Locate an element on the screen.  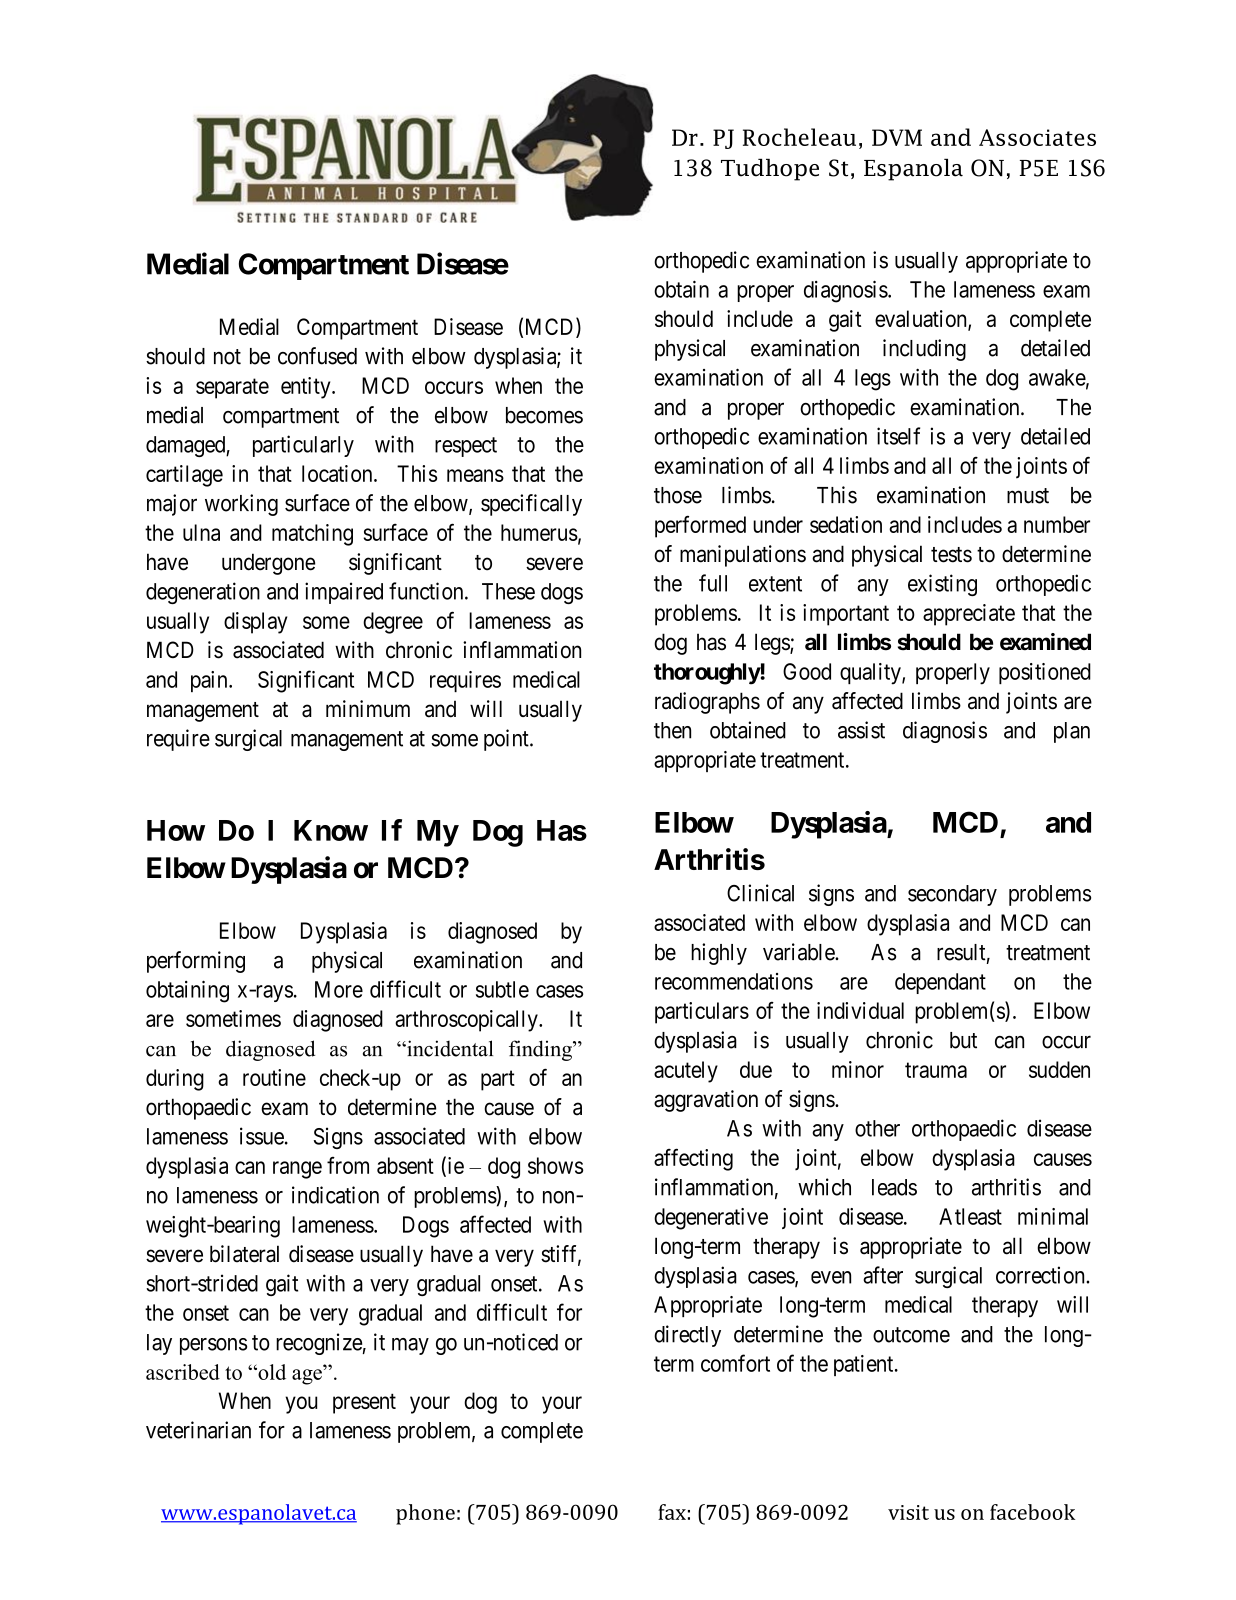
full is located at coordinates (713, 583).
